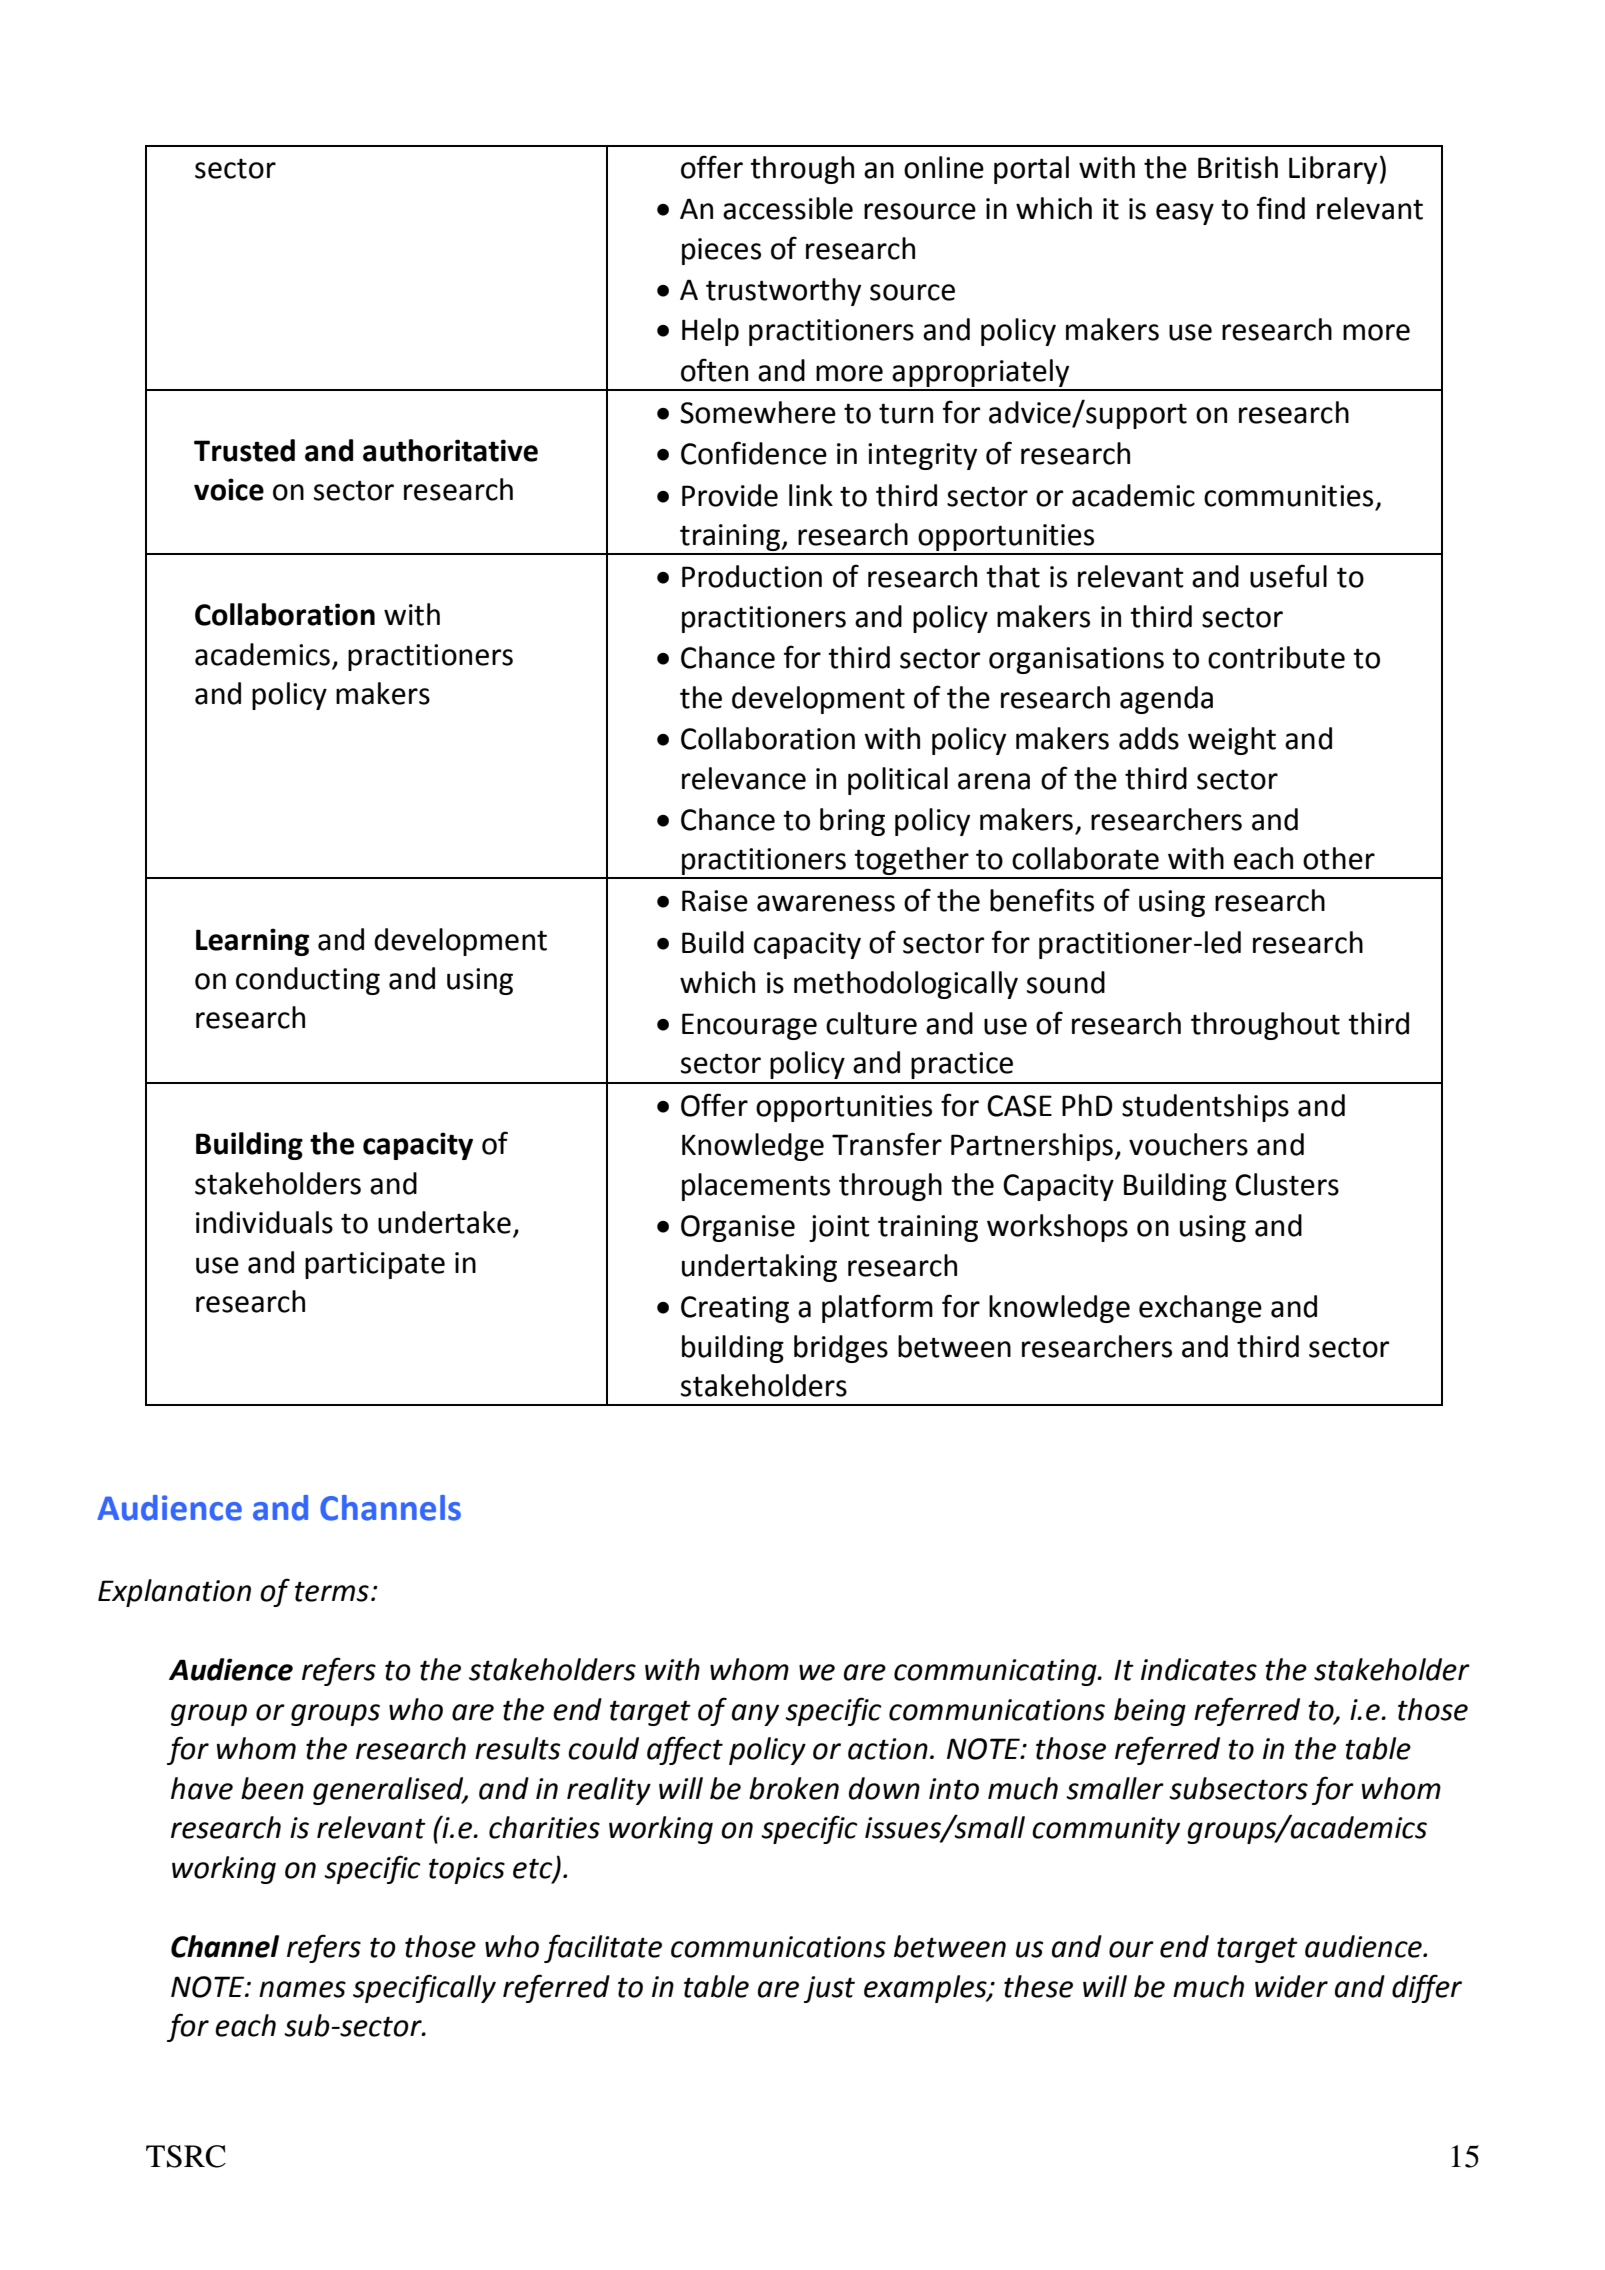  What do you see at coordinates (852, 822) in the screenshot?
I see `bring` at bounding box center [852, 822].
